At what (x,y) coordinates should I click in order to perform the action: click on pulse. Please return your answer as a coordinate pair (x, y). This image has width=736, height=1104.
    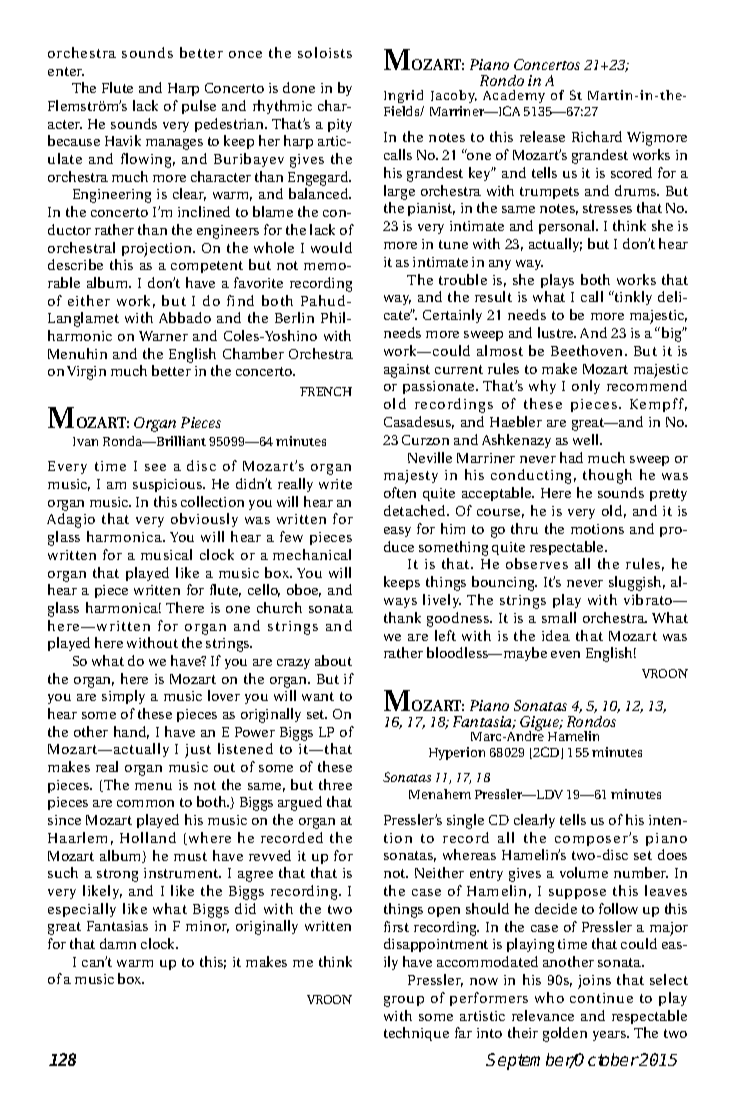
    Looking at the image, I should click on (199, 107).
